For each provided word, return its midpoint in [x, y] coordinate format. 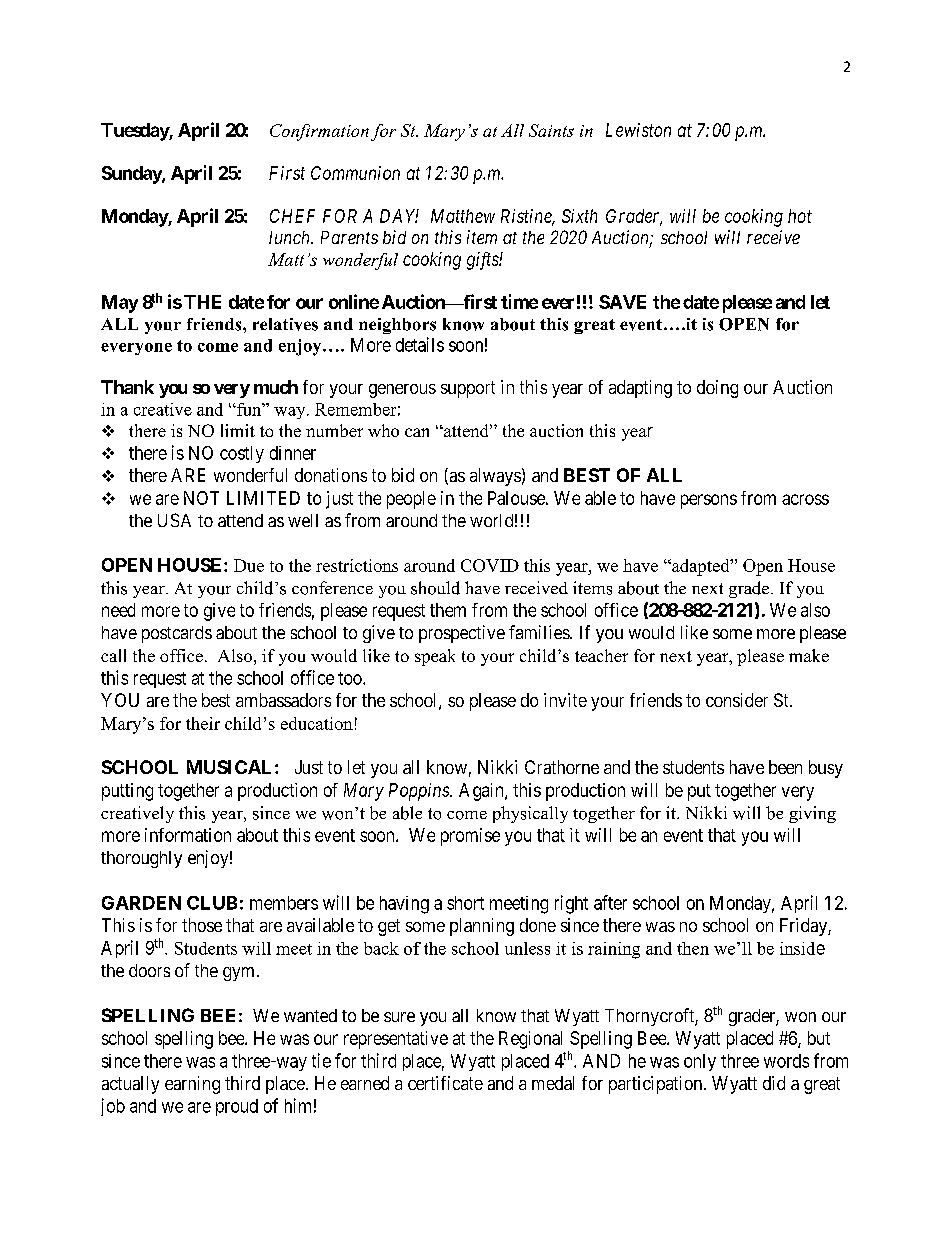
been [785, 767]
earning [192, 1085]
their [203, 723]
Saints [551, 130]
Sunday [132, 175]
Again [482, 792]
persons [709, 501]
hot [800, 216]
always [495, 477]
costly [242, 454]
